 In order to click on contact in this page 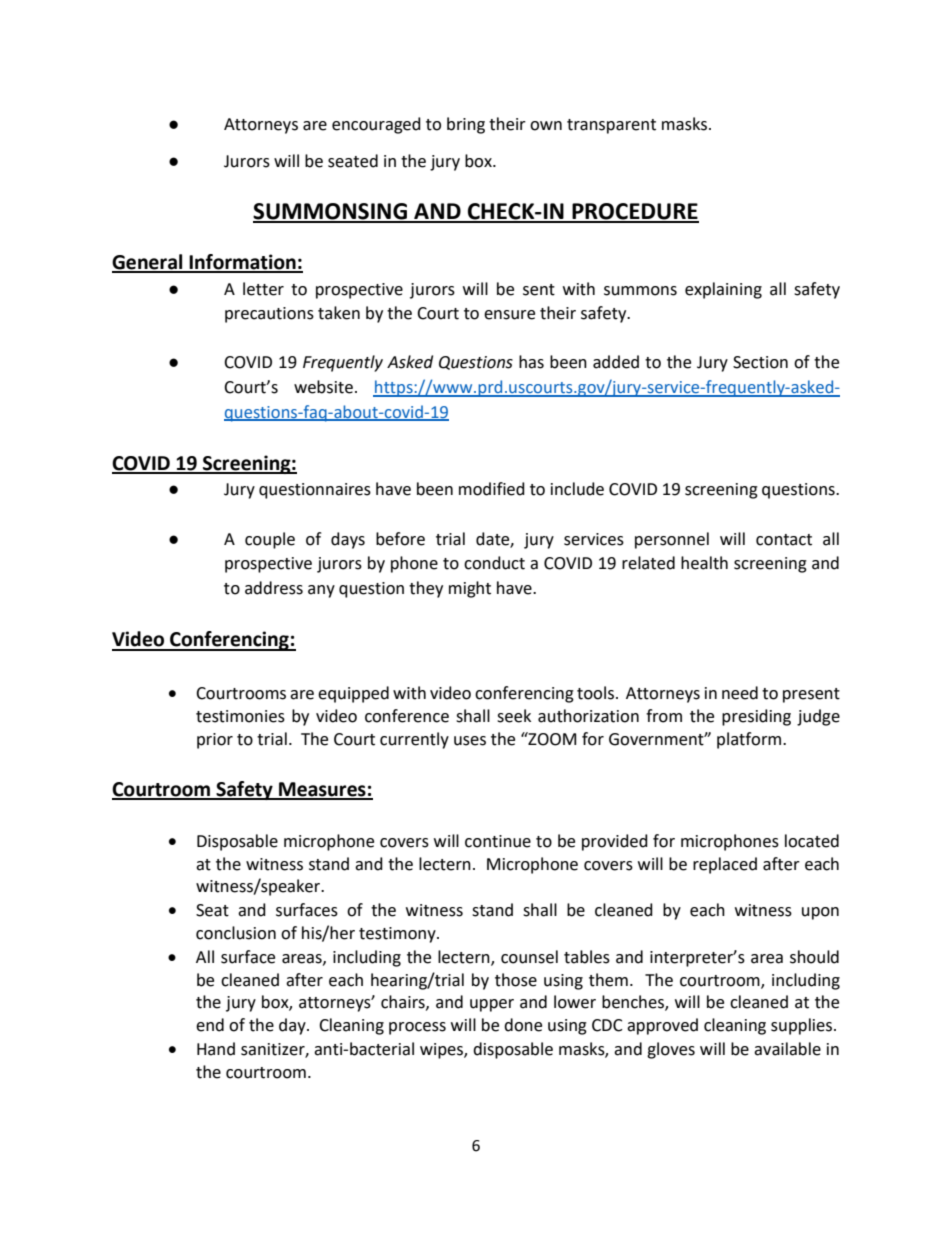, I will do `click(784, 540)`.
